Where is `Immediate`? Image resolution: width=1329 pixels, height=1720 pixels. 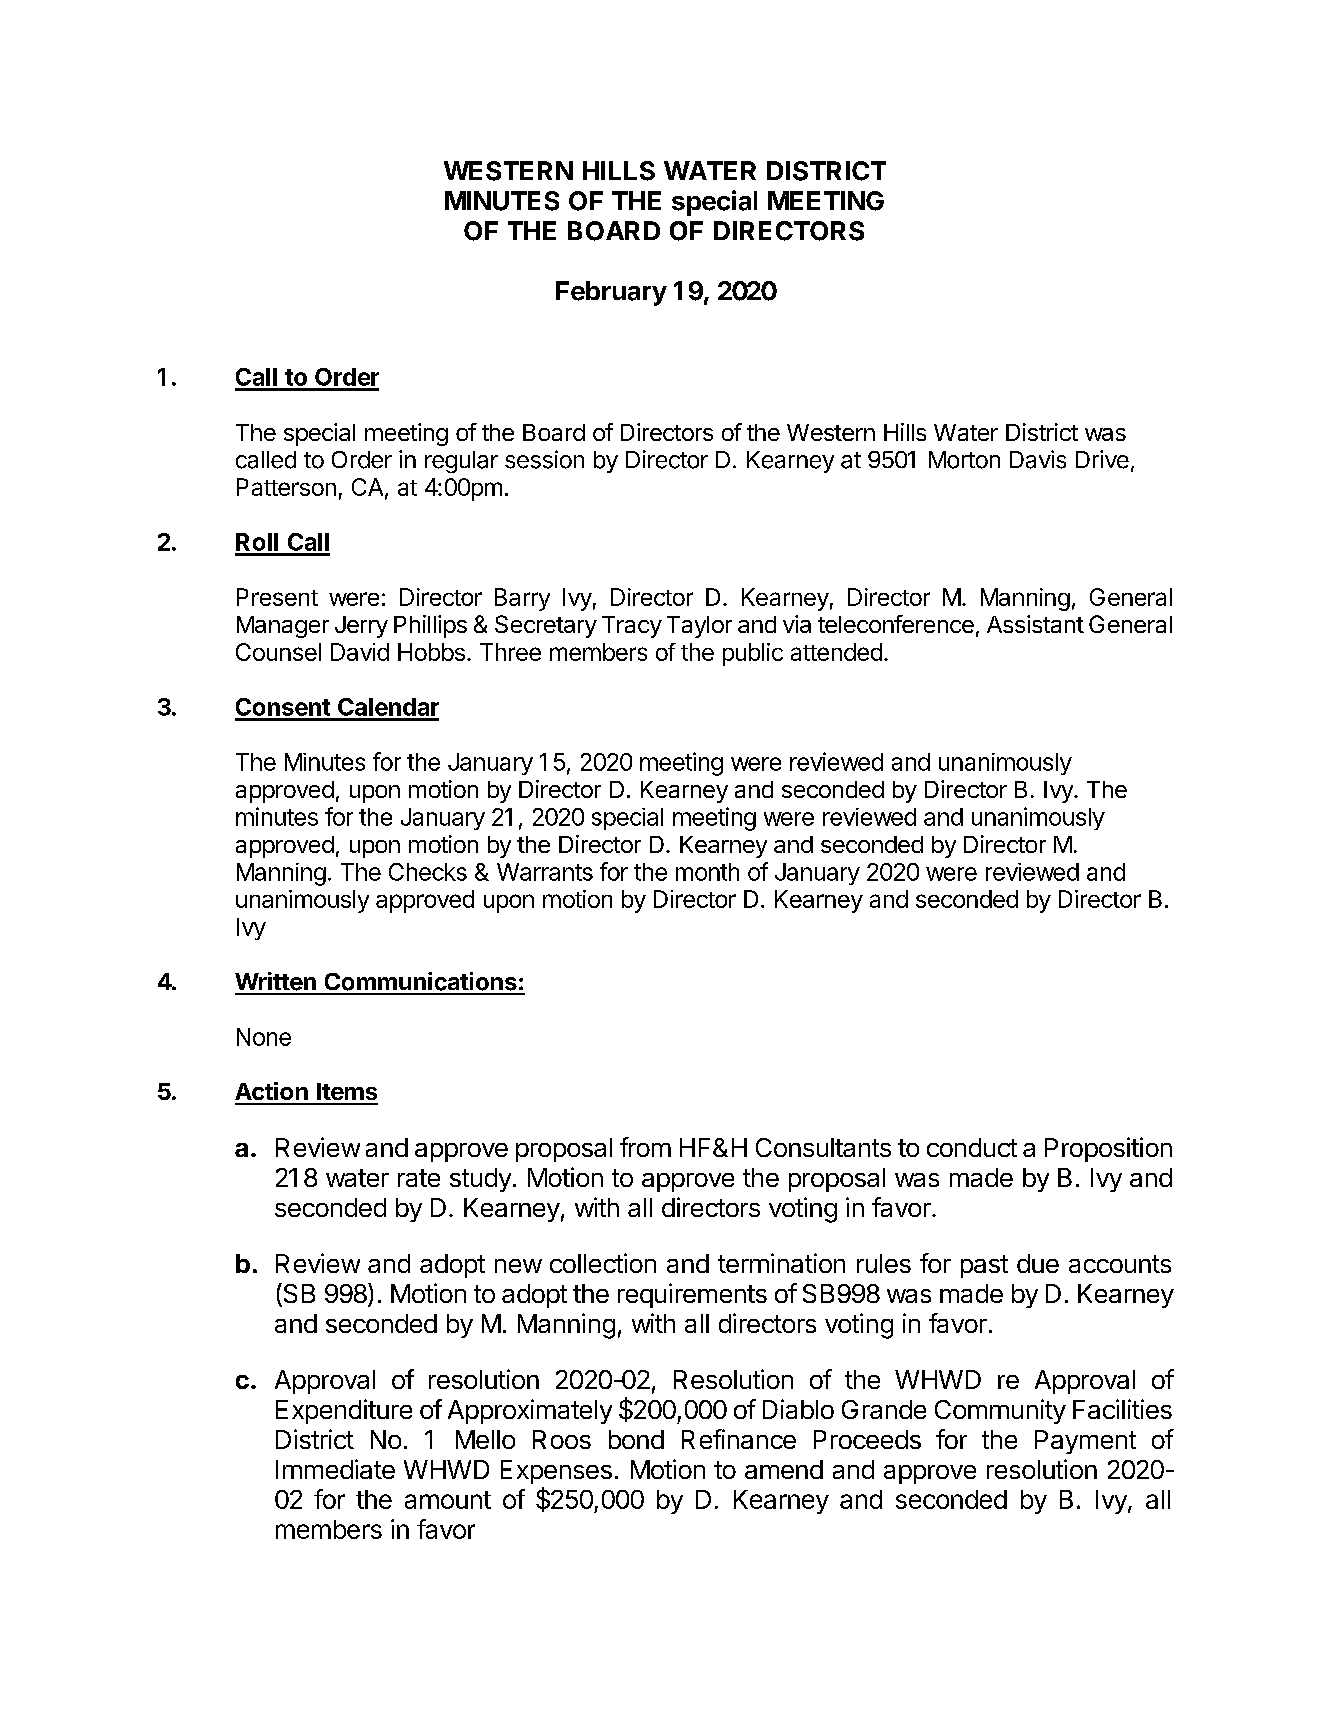
Immediate is located at coordinates (335, 1469).
